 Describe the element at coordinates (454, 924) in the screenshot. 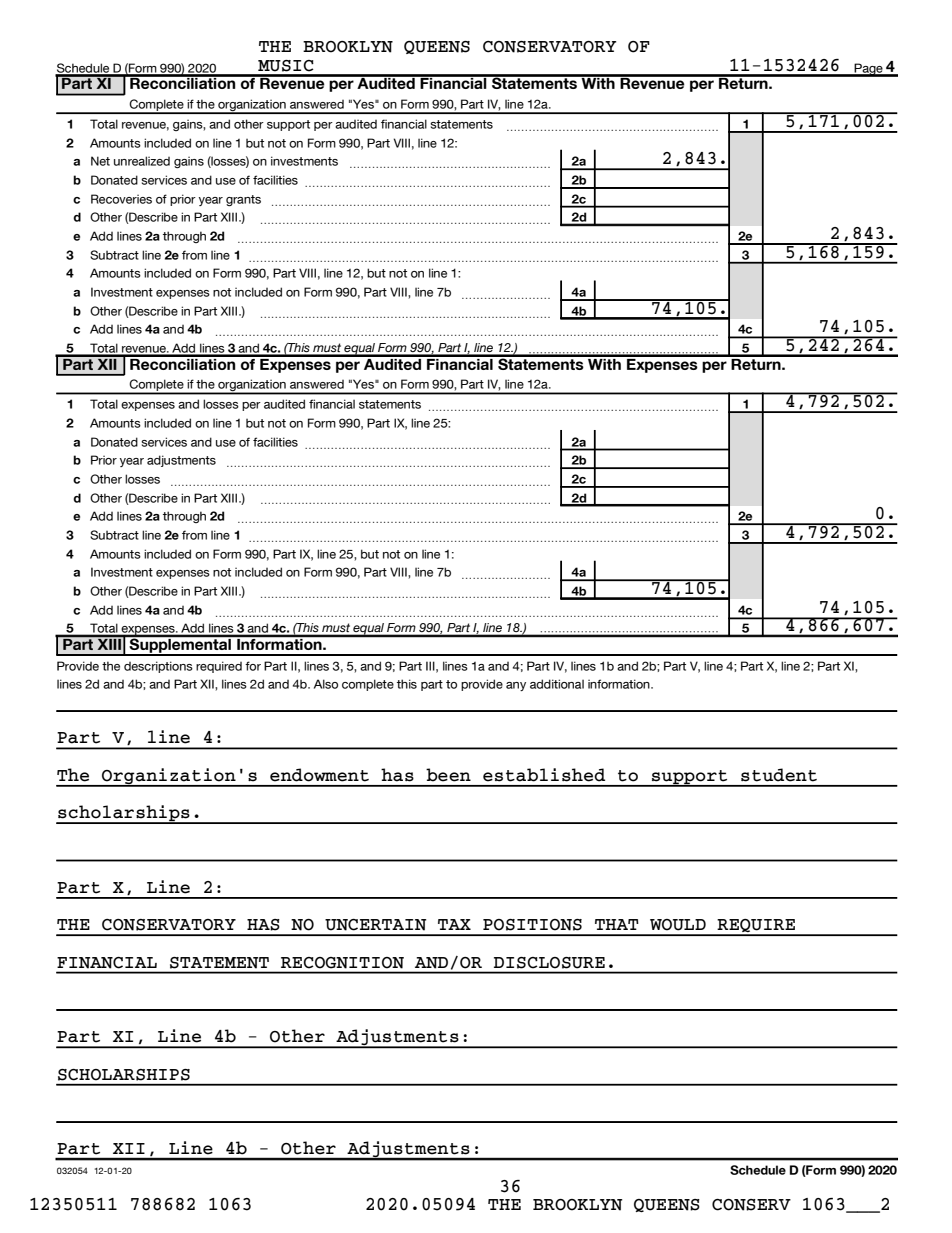

I see `TAX` at that location.
